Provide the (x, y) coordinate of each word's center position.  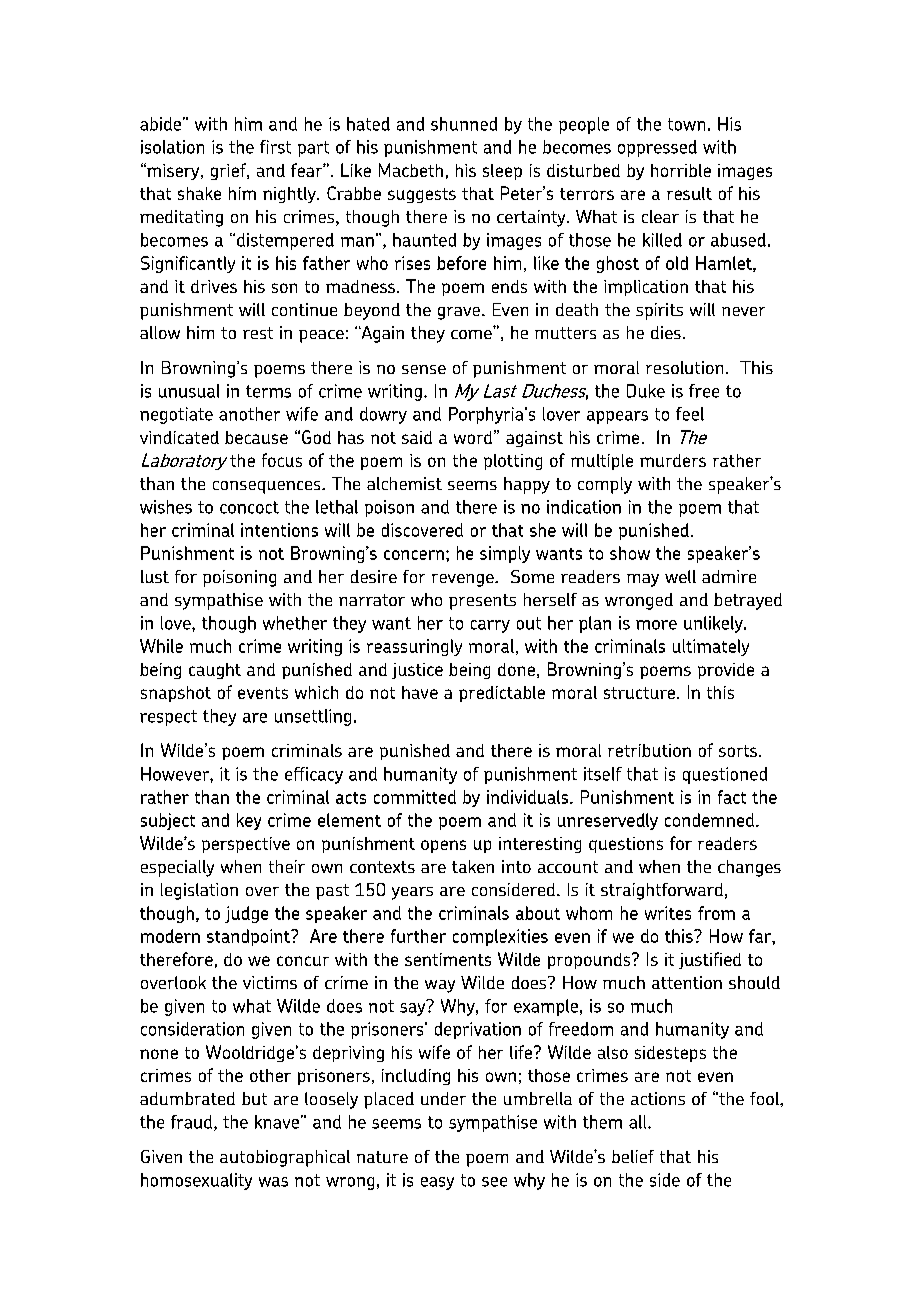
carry (490, 626)
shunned (464, 124)
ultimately (711, 647)
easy (437, 1183)
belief (633, 1156)
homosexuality (196, 1181)
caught (215, 671)
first (275, 147)
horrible (681, 170)
